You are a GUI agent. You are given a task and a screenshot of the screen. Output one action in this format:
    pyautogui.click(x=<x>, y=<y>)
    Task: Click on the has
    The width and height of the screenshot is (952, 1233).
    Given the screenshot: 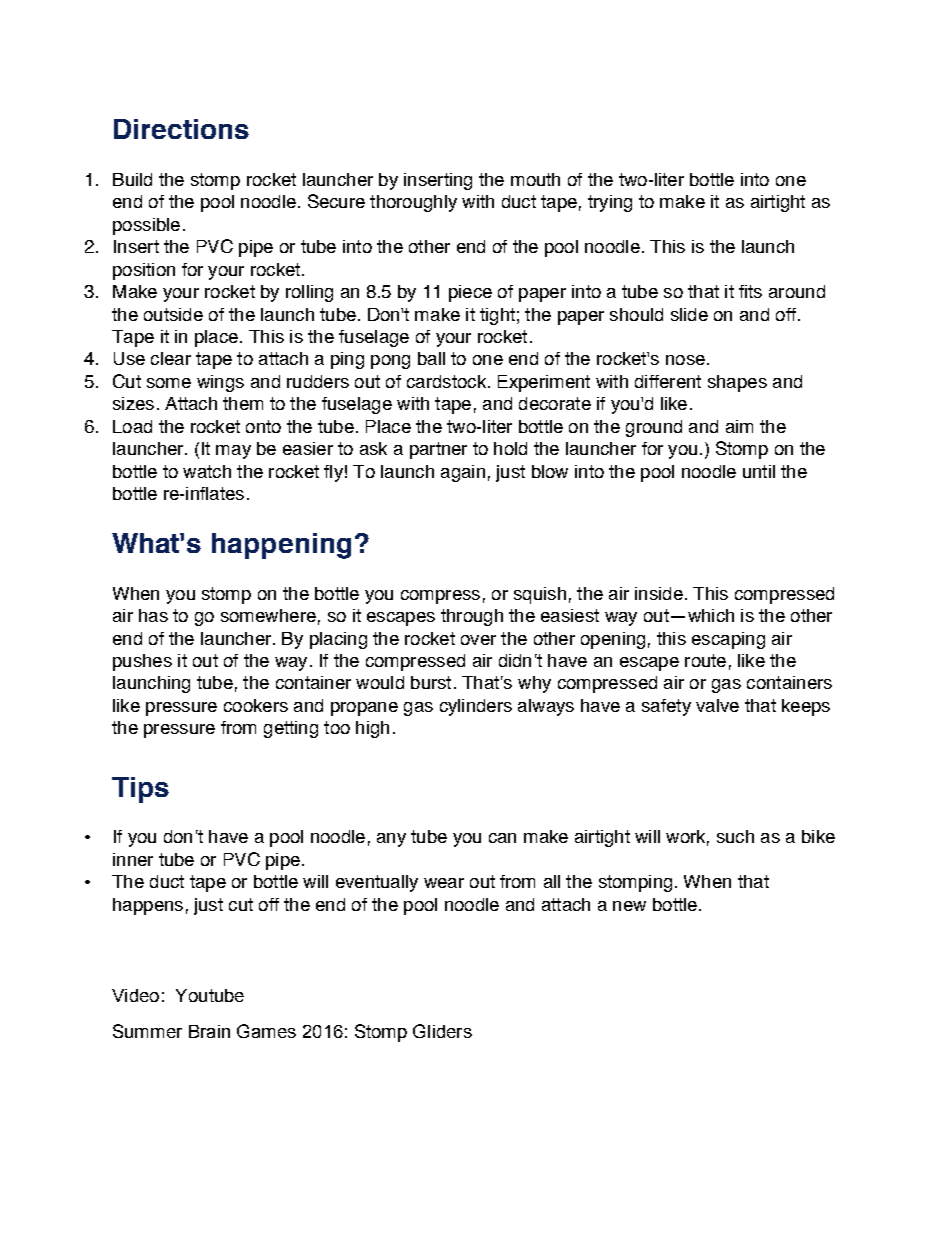 What is the action you would take?
    pyautogui.click(x=153, y=615)
